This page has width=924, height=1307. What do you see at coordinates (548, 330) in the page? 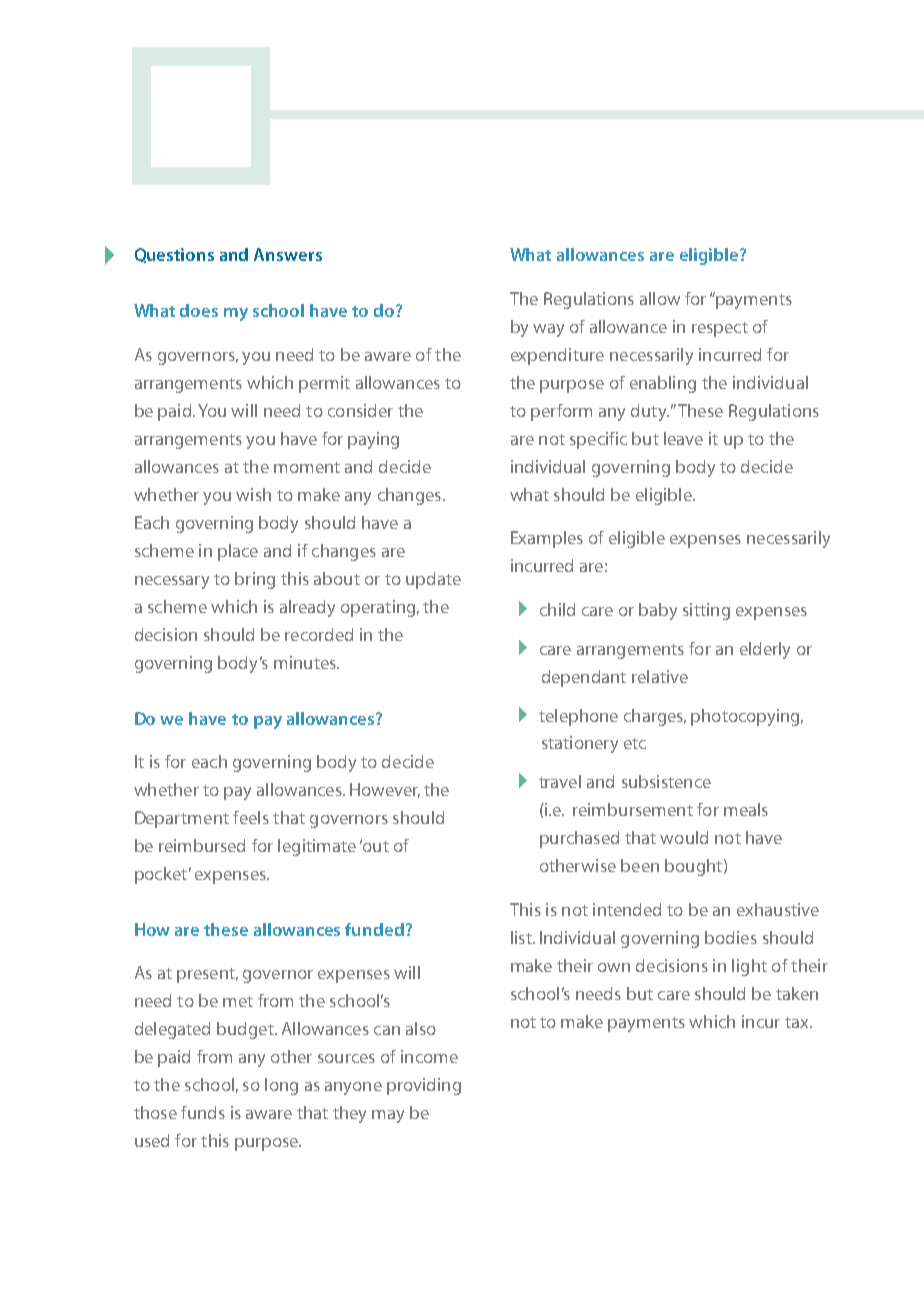
I see `way` at bounding box center [548, 330].
